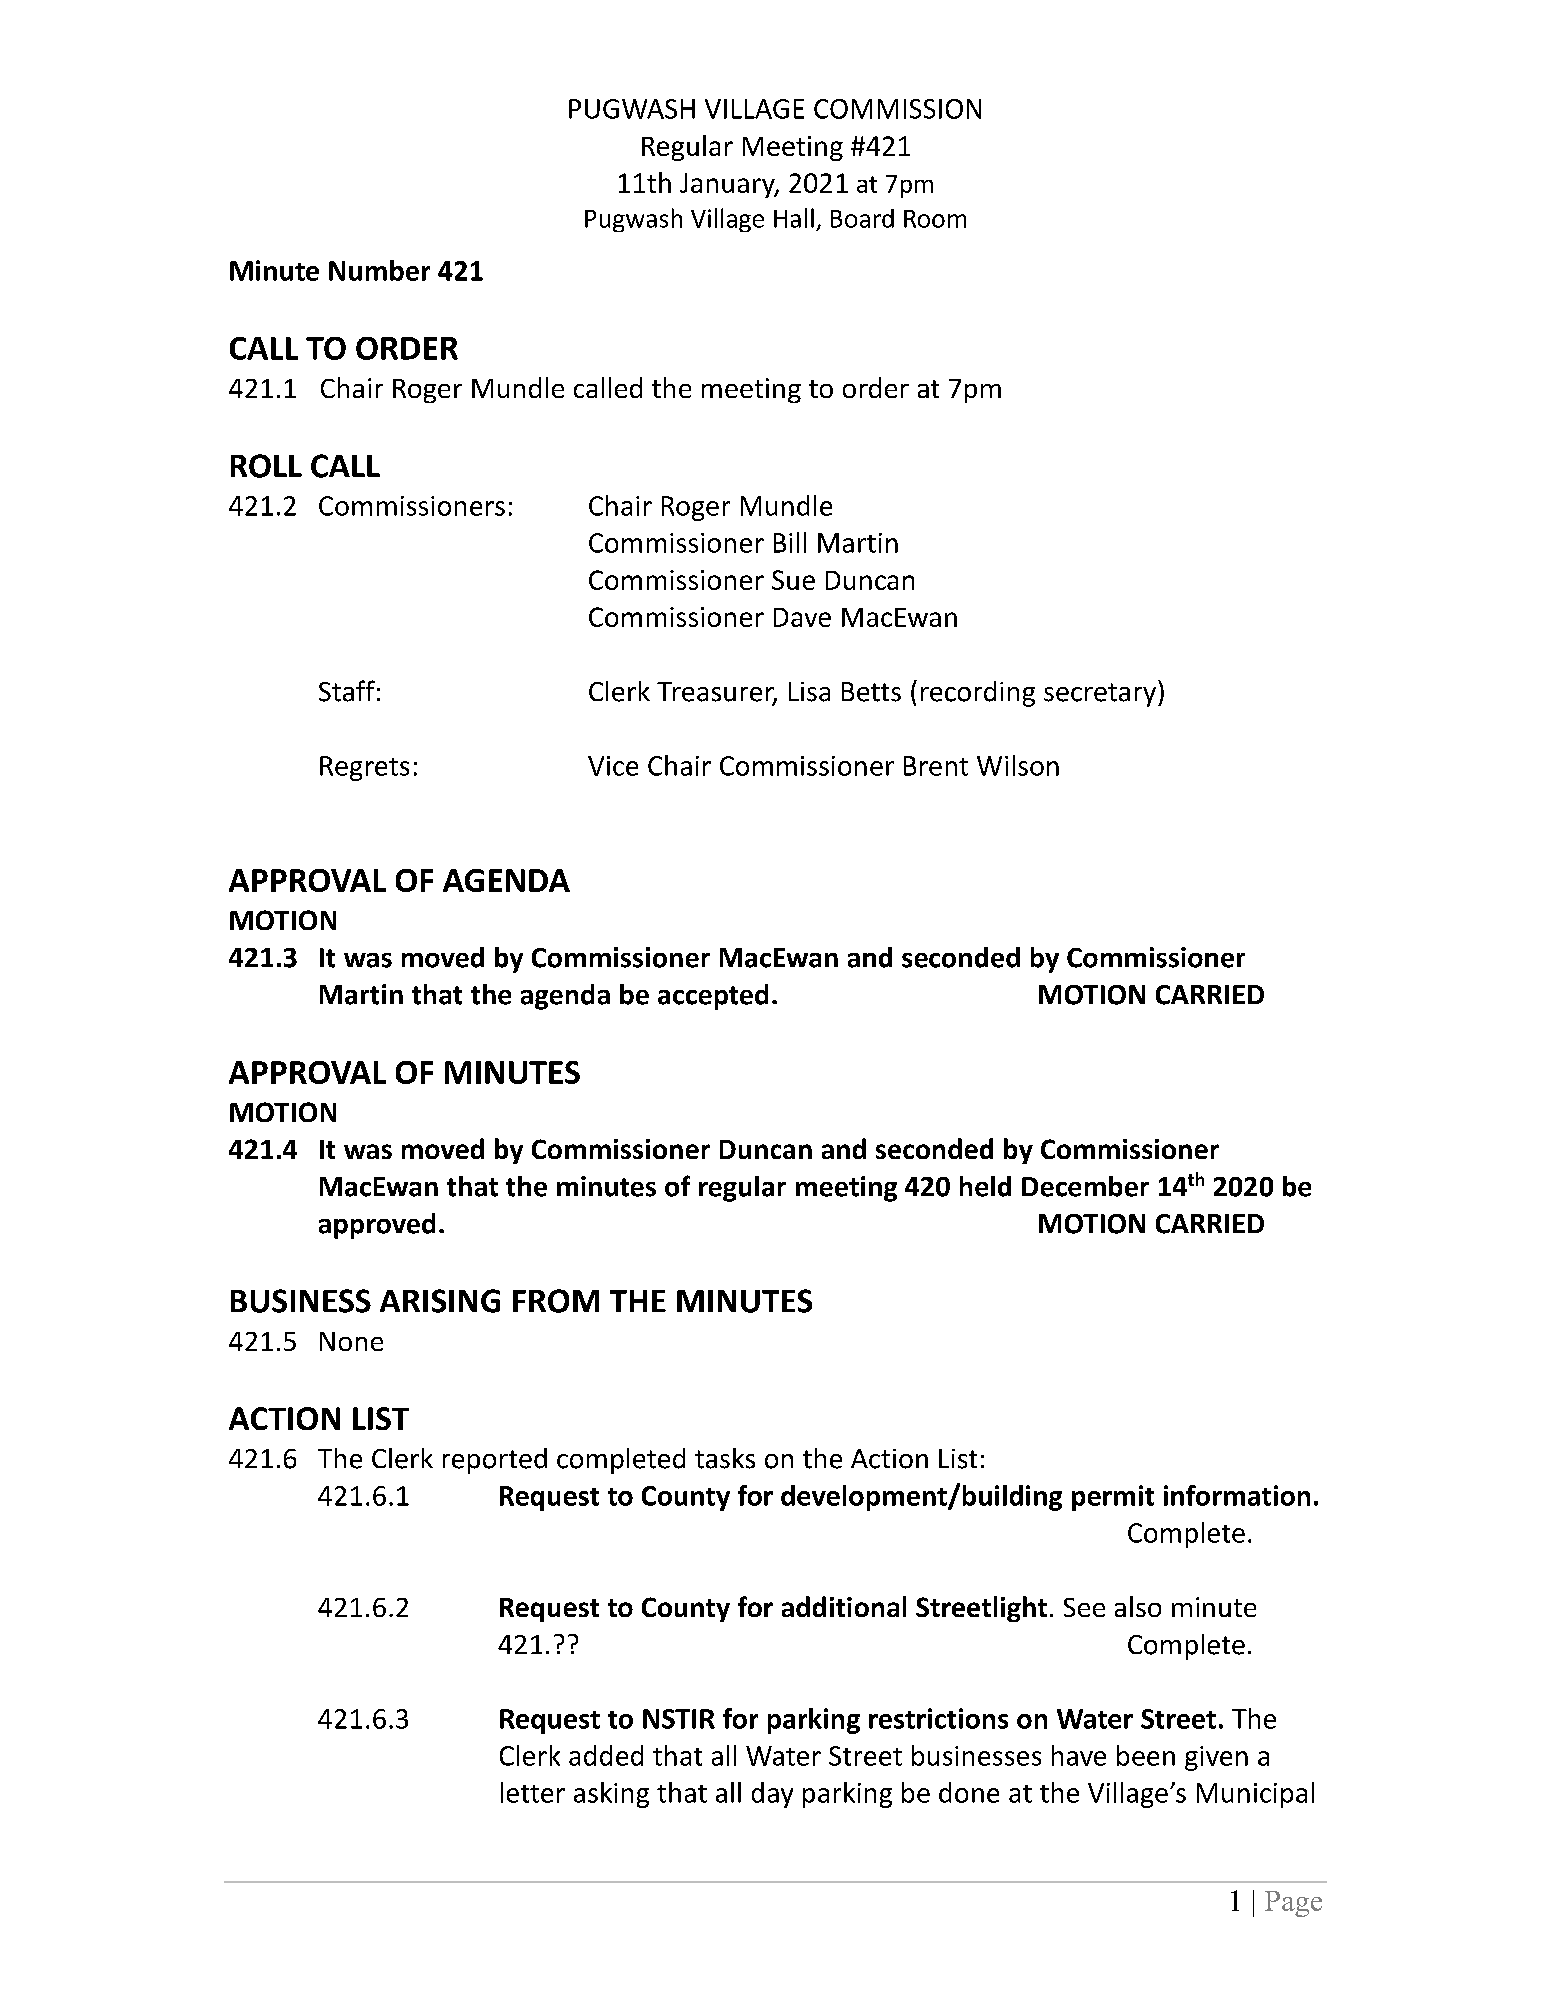 The image size is (1551, 2007). What do you see at coordinates (1100, 695) in the screenshot?
I see `secretary` at bounding box center [1100, 695].
